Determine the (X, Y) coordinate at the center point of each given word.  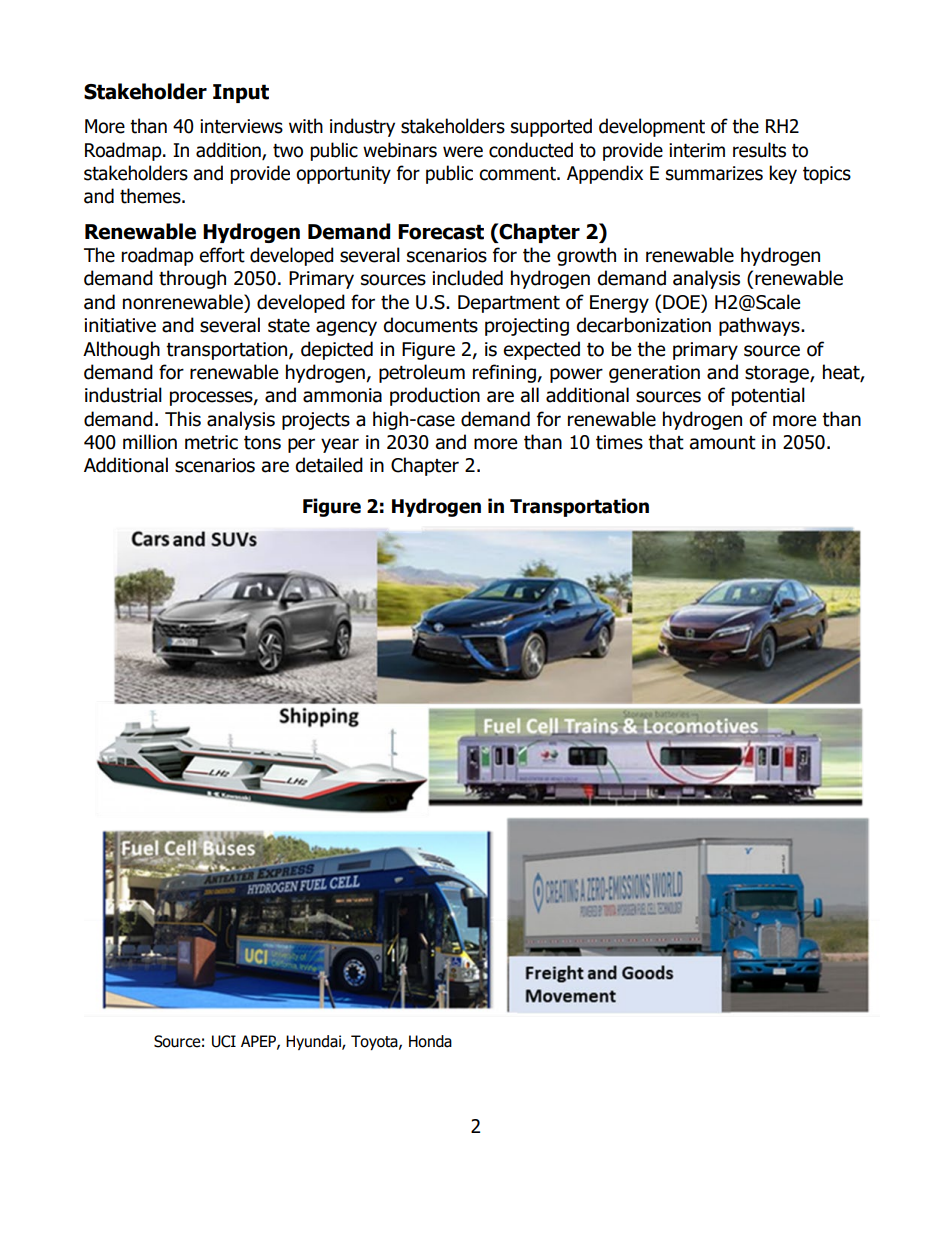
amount (723, 443)
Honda (430, 1041)
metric (211, 442)
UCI (224, 1041)
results (759, 150)
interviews (241, 126)
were (463, 152)
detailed (329, 465)
